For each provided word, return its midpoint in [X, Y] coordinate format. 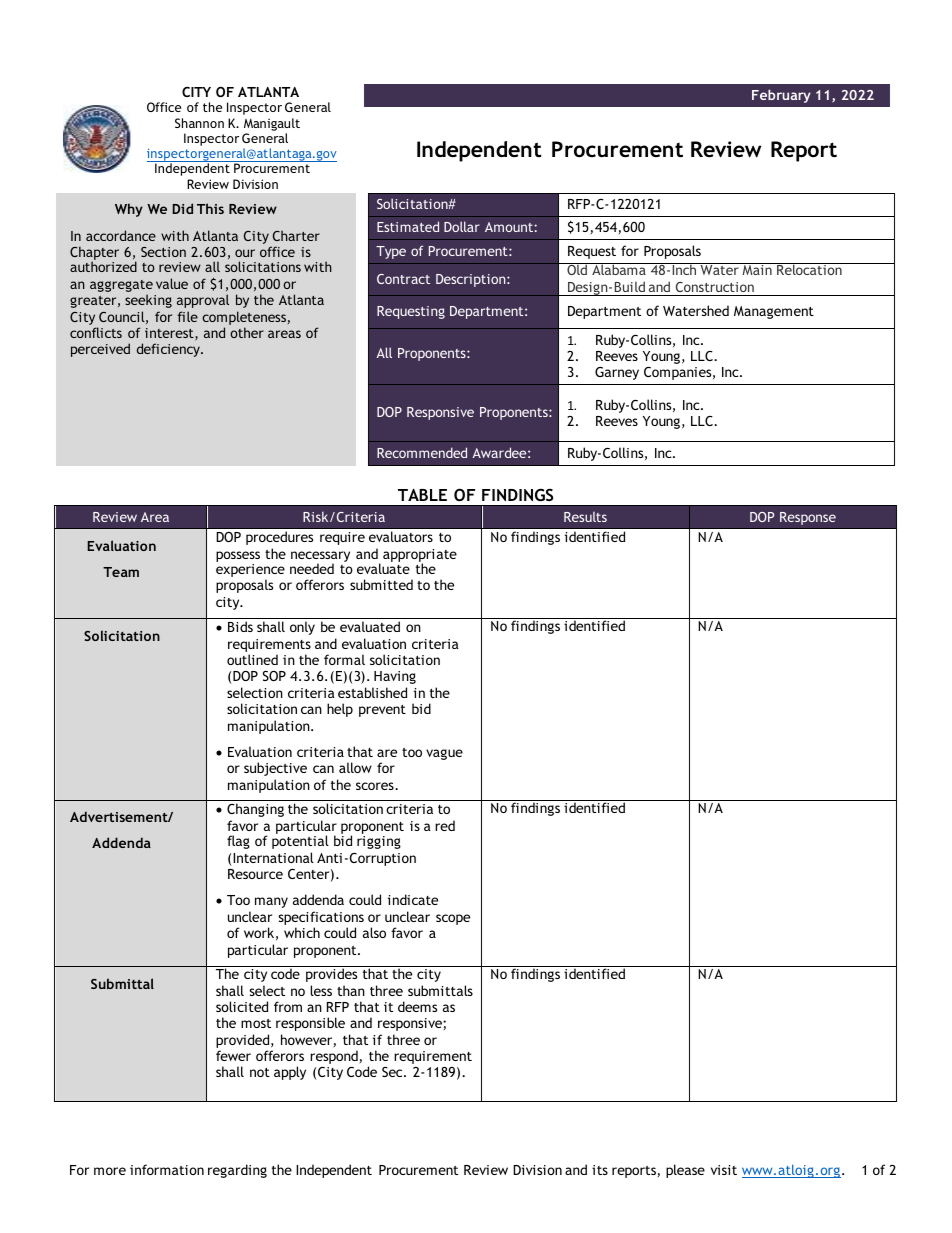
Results [585, 517]
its [600, 1170]
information [167, 1169]
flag [238, 842]
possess [238, 556]
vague [444, 754]
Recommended [422, 452]
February [781, 96]
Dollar [462, 226]
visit [724, 1170]
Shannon [199, 123]
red [445, 825]
